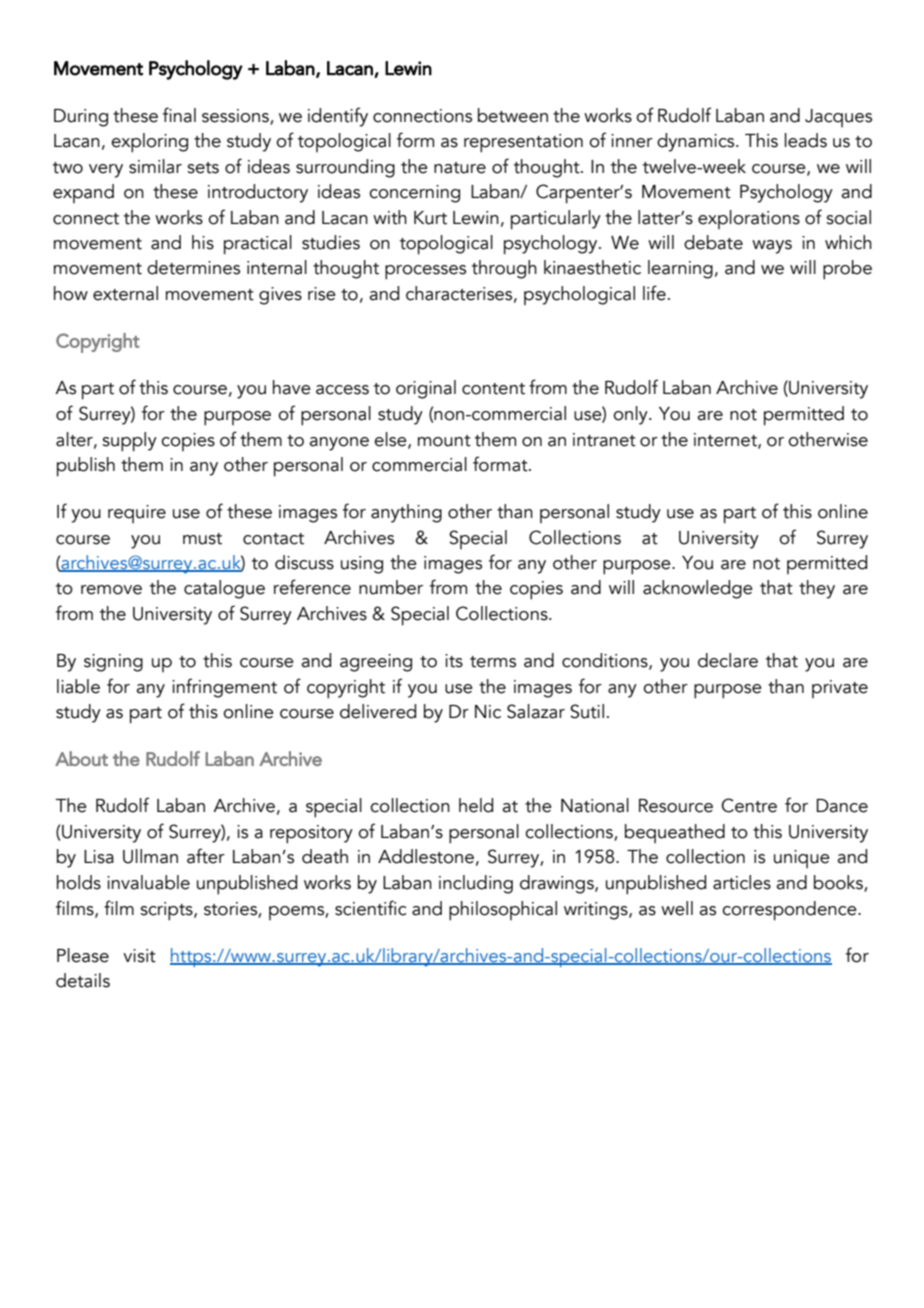  Describe the element at coordinates (698, 589) in the screenshot. I see `acknowledge` at that location.
